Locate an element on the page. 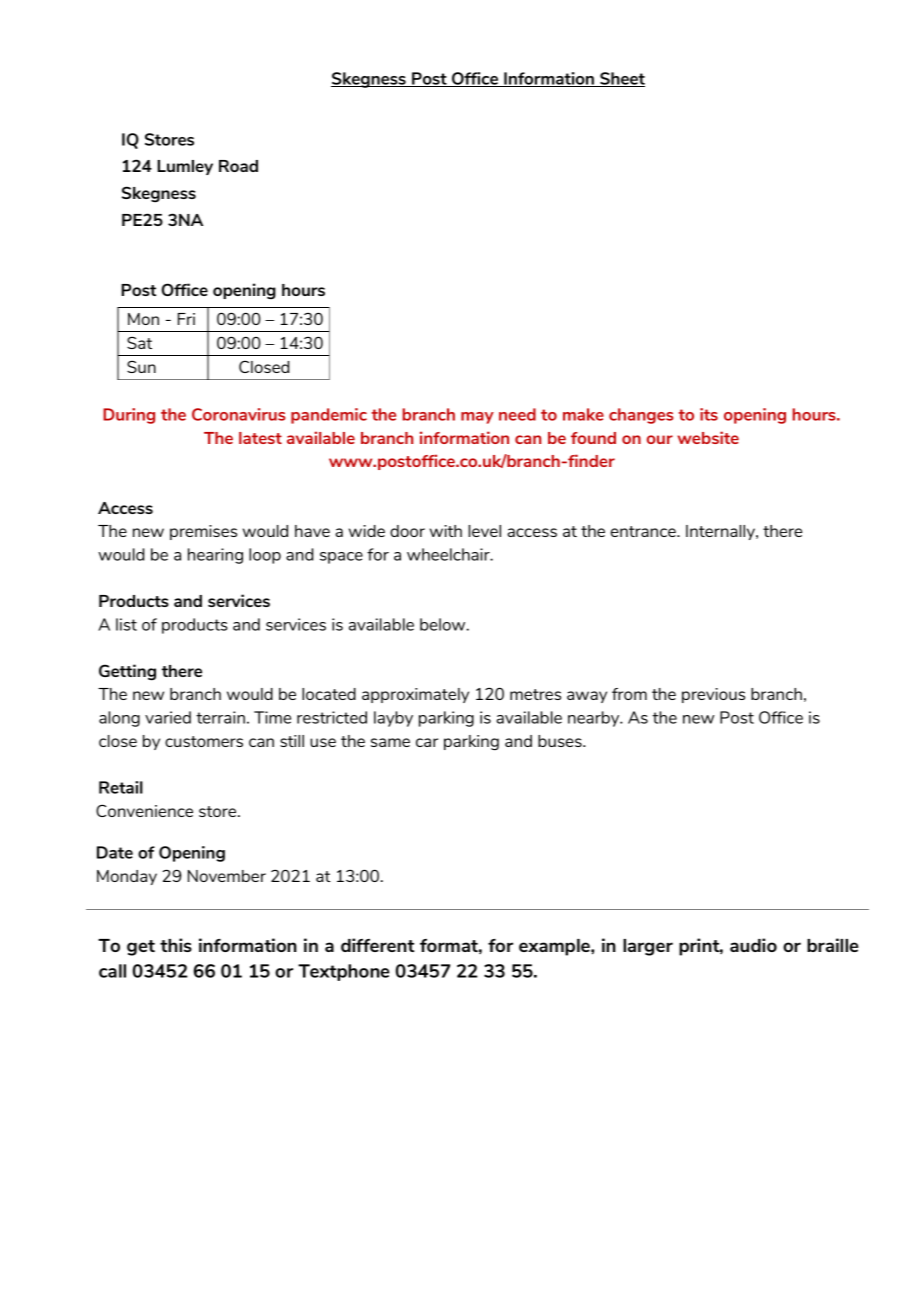 This document has width=924, height=1308. its is located at coordinates (709, 414).
